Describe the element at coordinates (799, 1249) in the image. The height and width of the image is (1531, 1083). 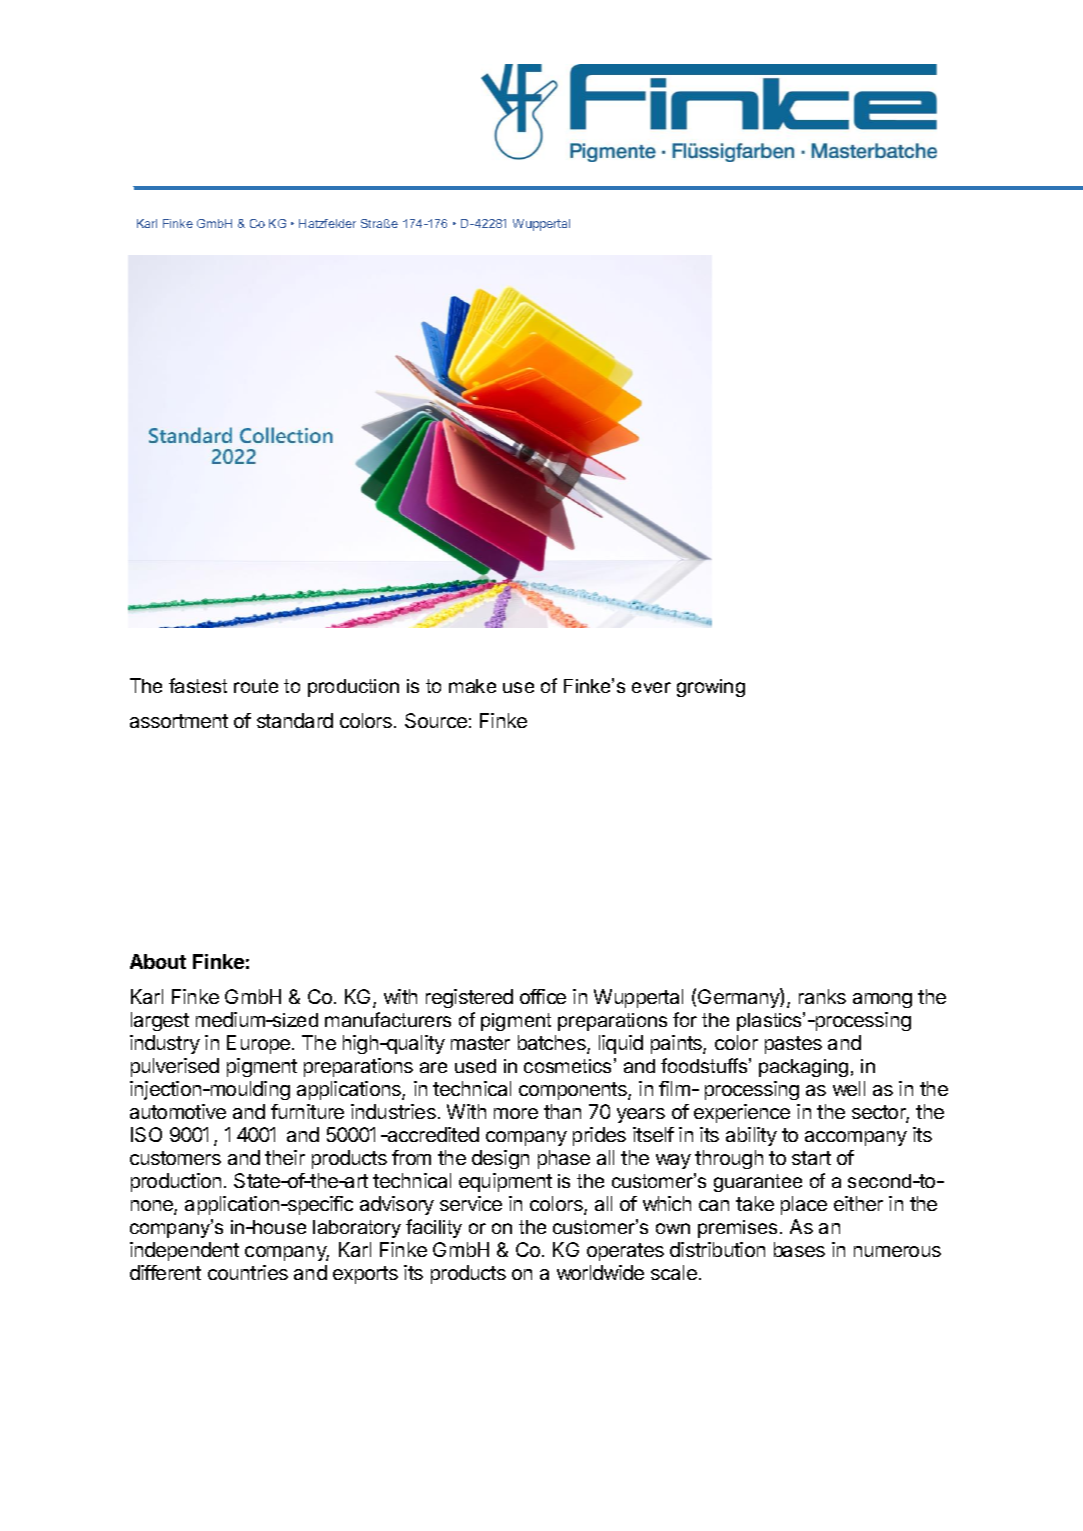
I see `bases` at that location.
